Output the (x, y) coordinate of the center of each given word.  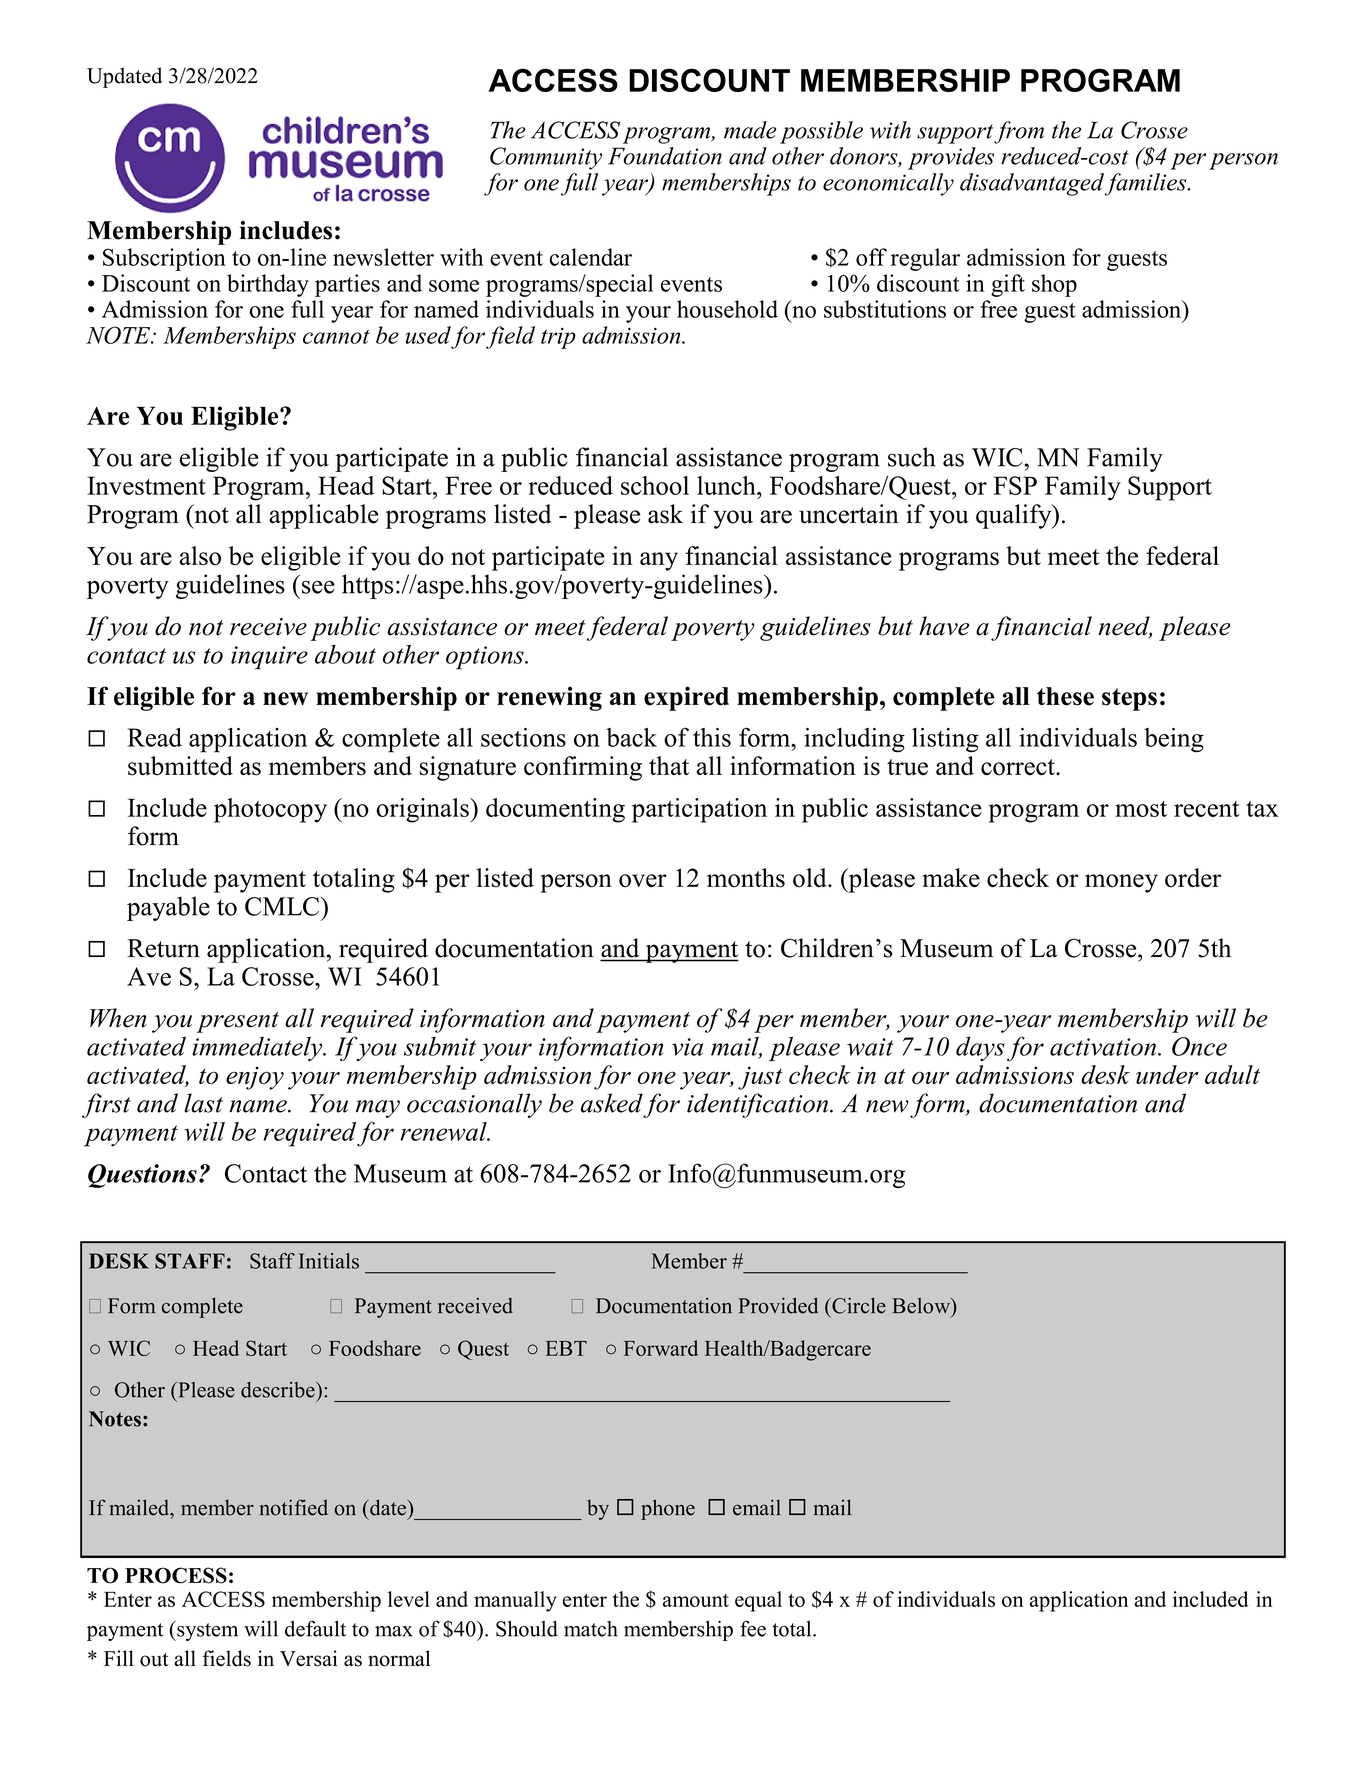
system (206, 1631)
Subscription (164, 259)
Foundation (665, 156)
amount (696, 1600)
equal (758, 1601)
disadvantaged (1033, 184)
